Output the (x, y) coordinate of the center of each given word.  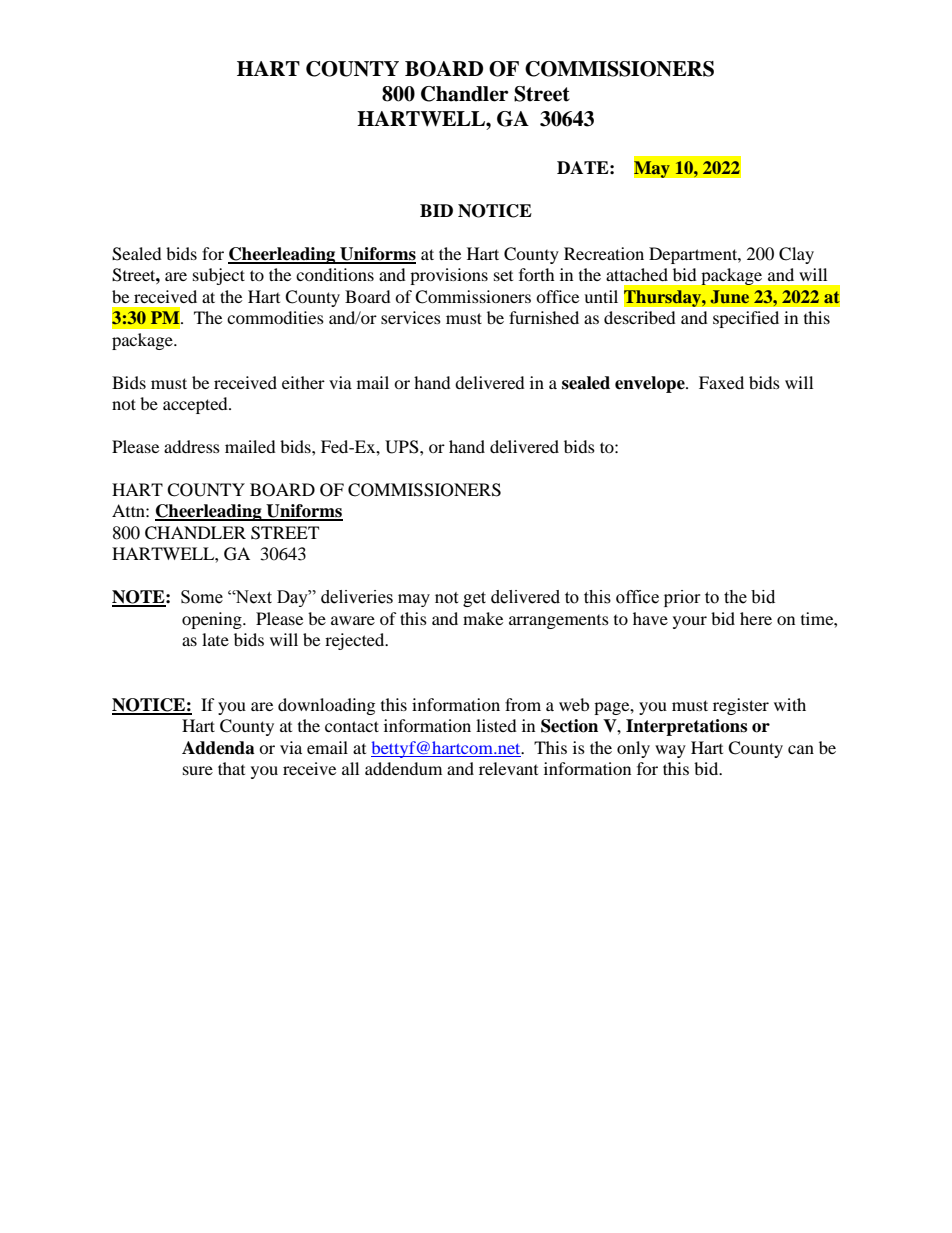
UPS (403, 447)
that (231, 768)
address (192, 446)
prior (682, 598)
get (474, 599)
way (670, 751)
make (483, 618)
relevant (508, 768)
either (303, 382)
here (756, 618)
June (730, 297)
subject (219, 276)
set (503, 276)
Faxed (721, 382)
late (215, 639)
